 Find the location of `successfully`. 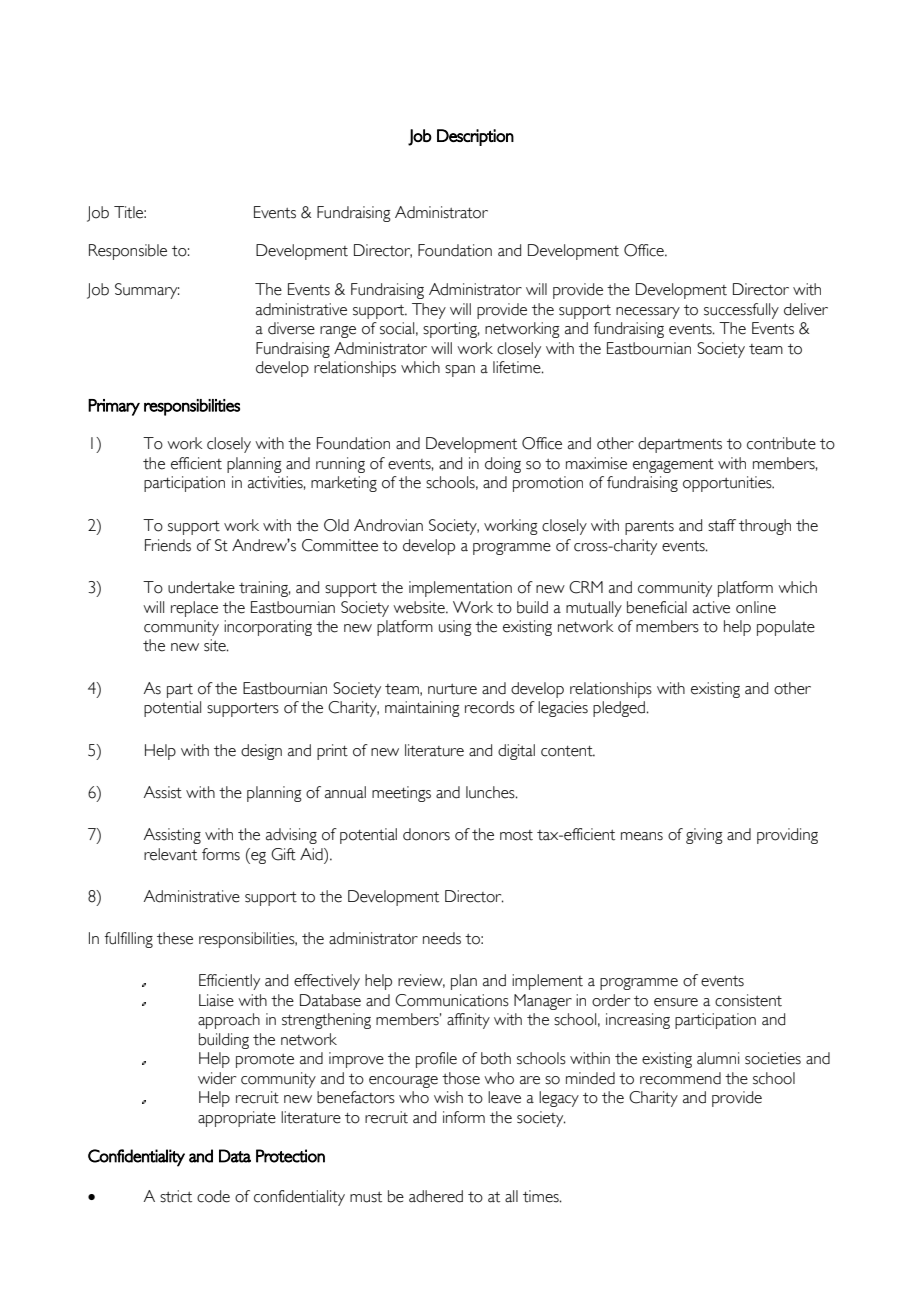

successfully is located at coordinates (741, 311).
